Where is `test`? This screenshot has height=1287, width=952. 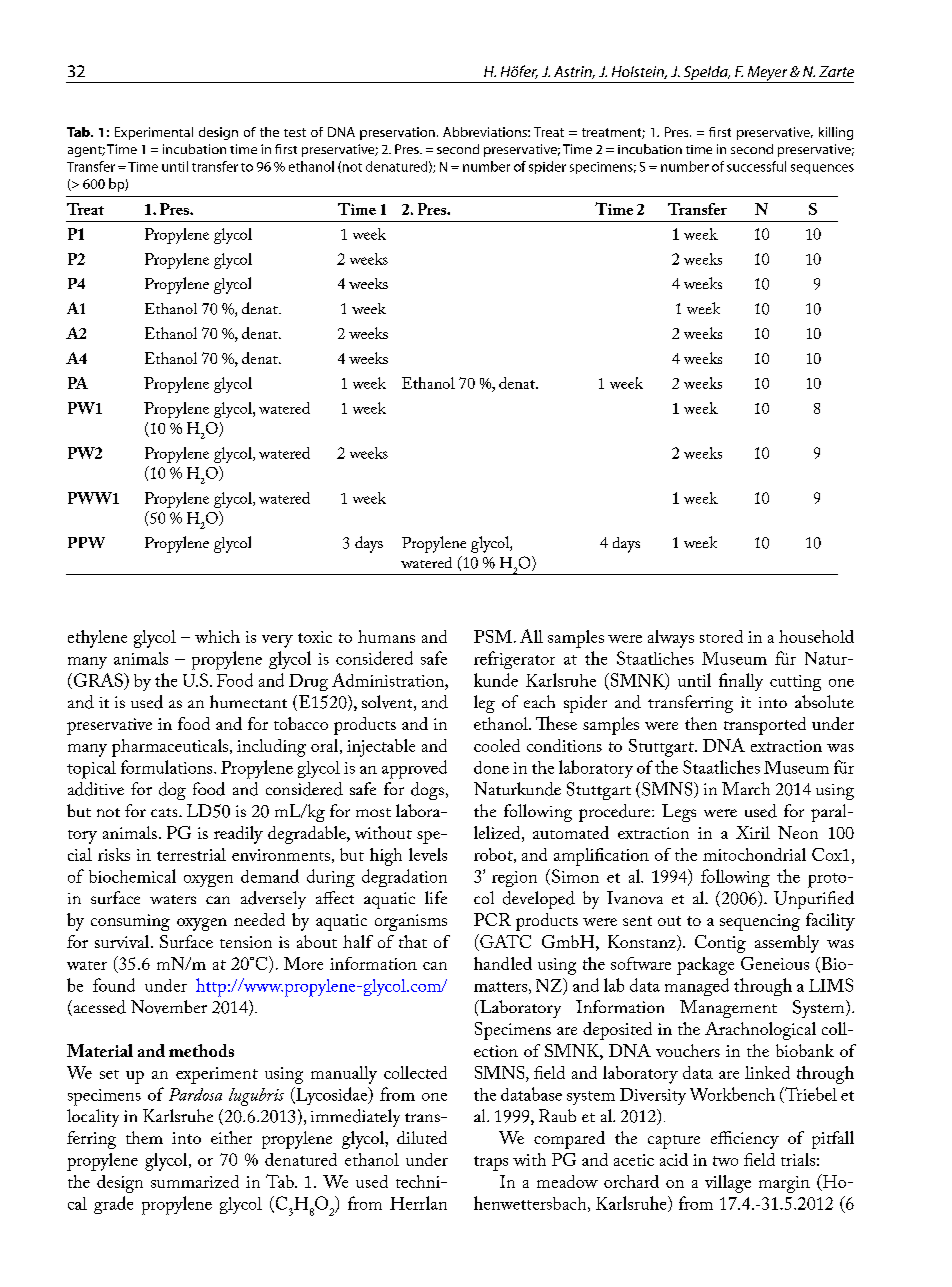 test is located at coordinates (295, 132).
